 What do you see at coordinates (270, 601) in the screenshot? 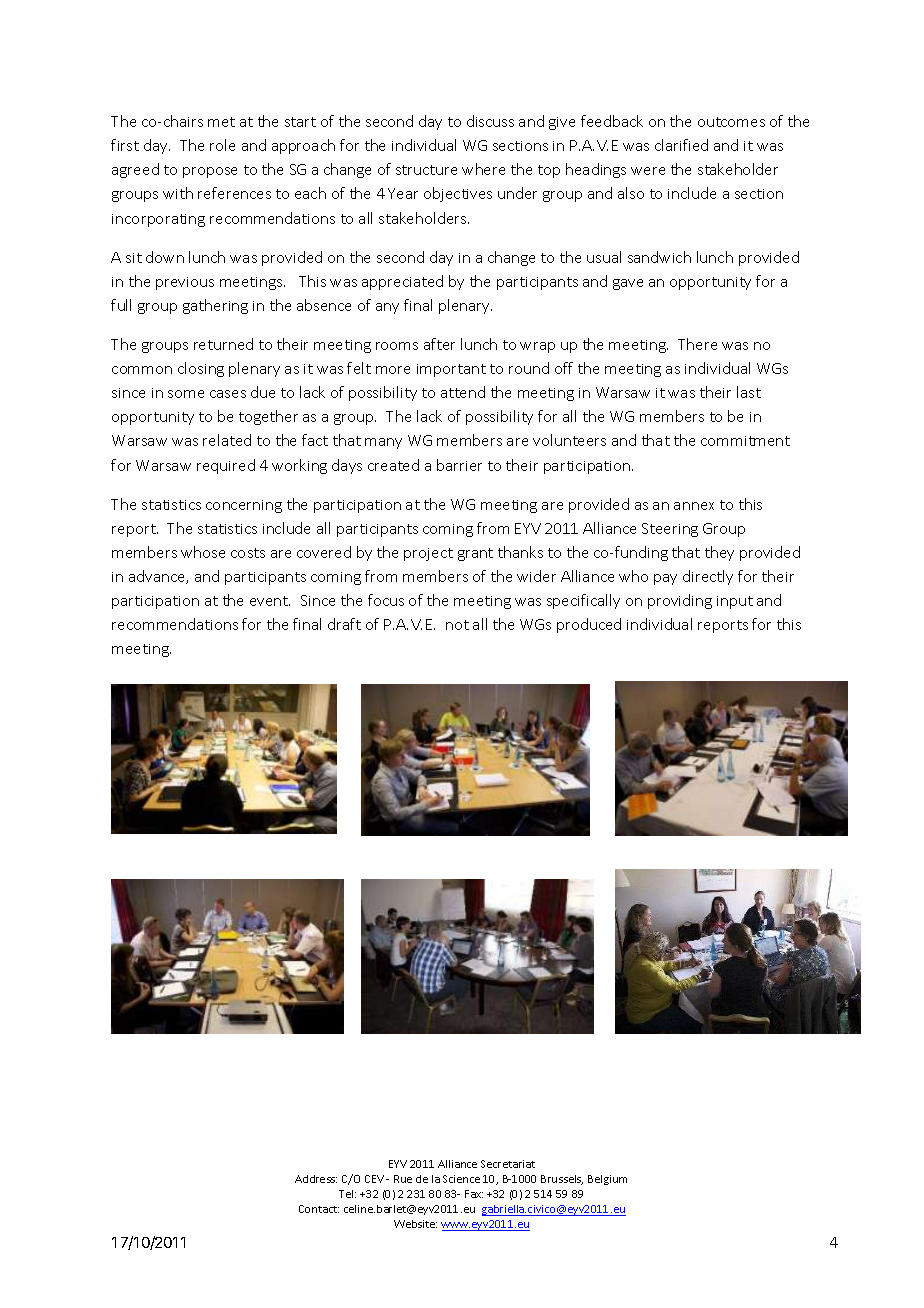
I see `event` at bounding box center [270, 601].
